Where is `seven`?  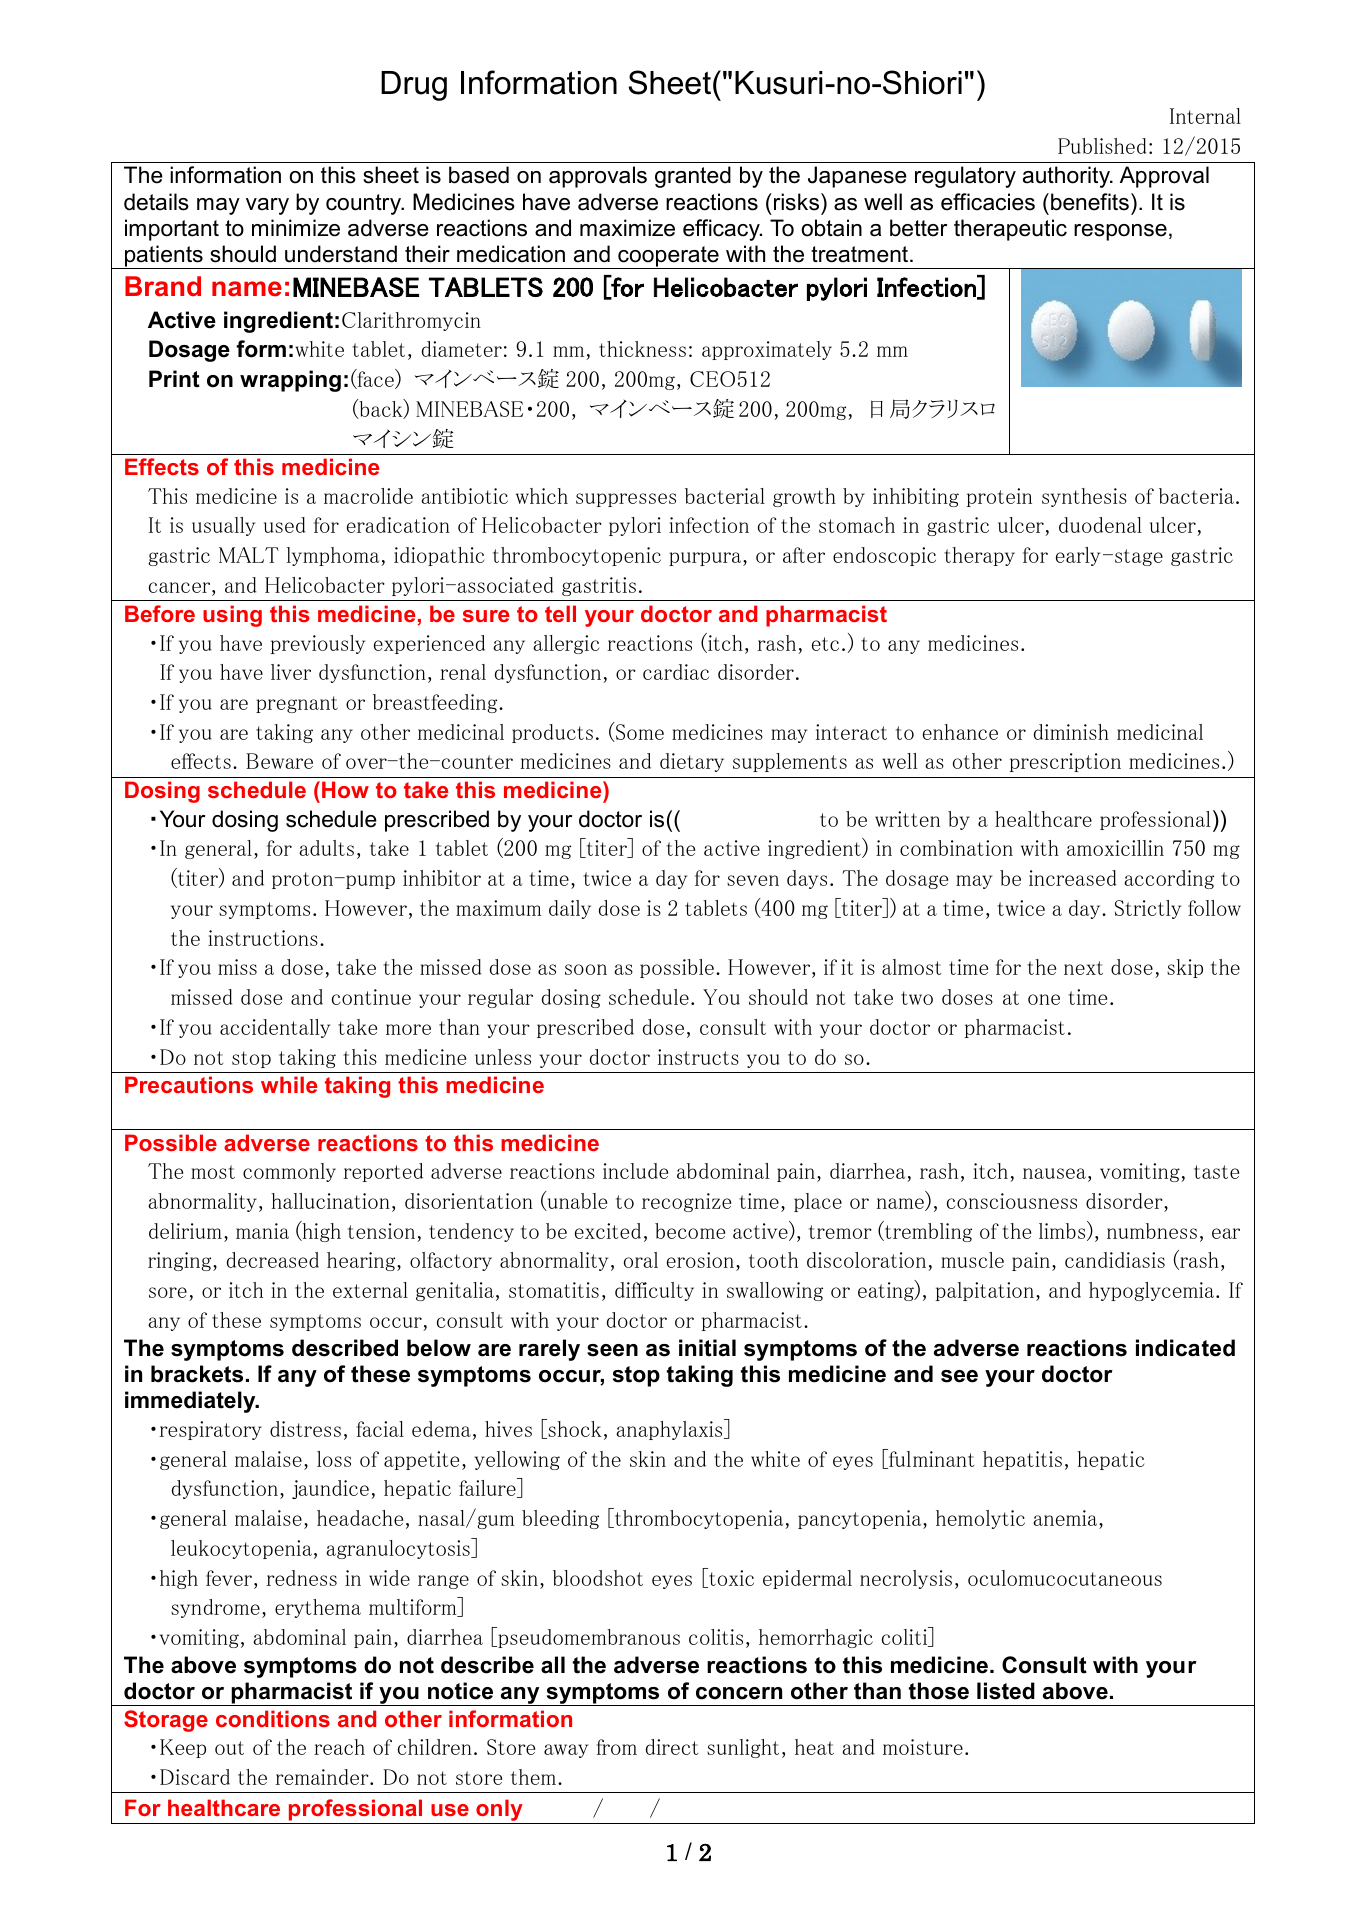 seven is located at coordinates (753, 880).
